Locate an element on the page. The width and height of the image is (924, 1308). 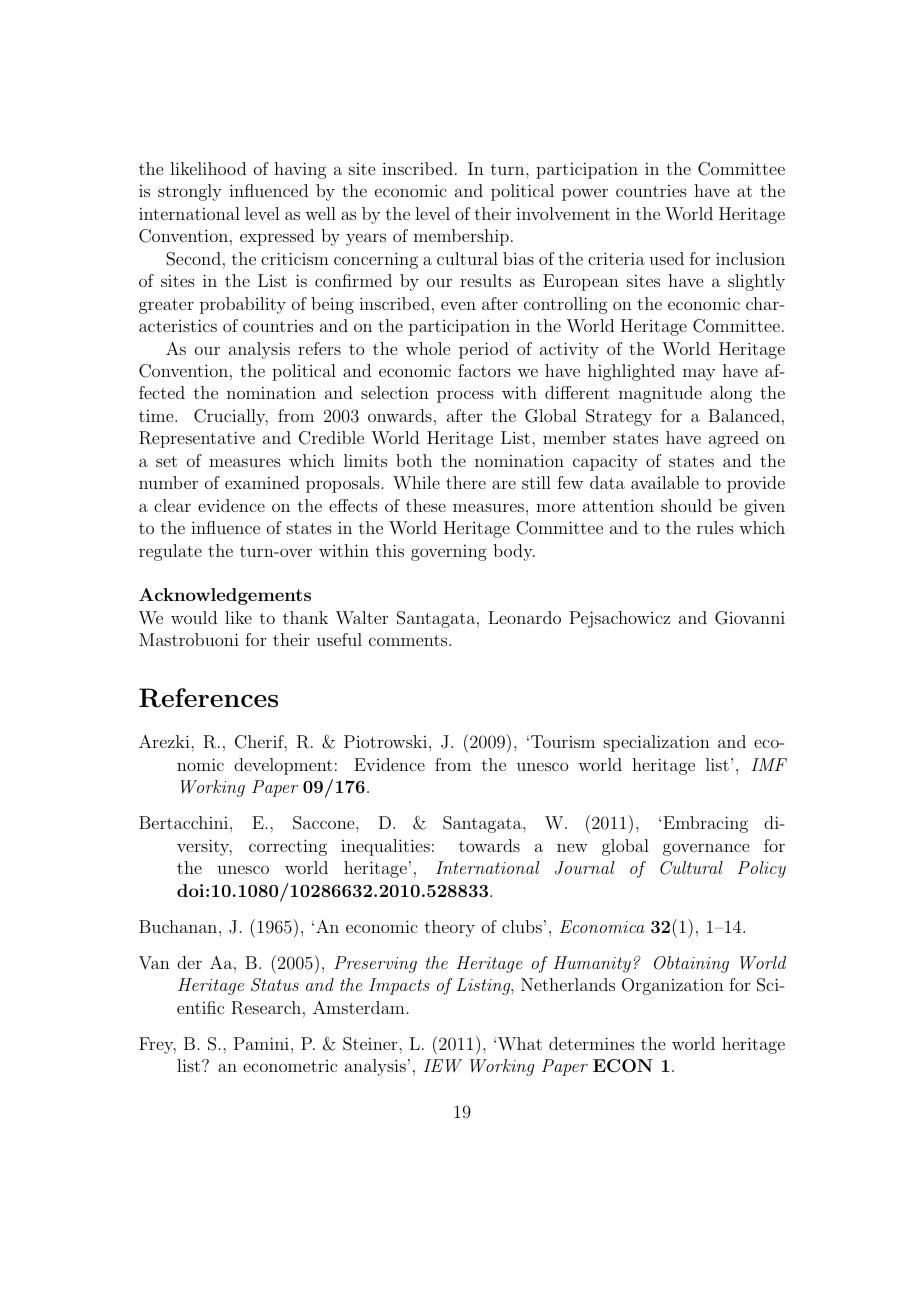
specialization is located at coordinates (657, 743).
